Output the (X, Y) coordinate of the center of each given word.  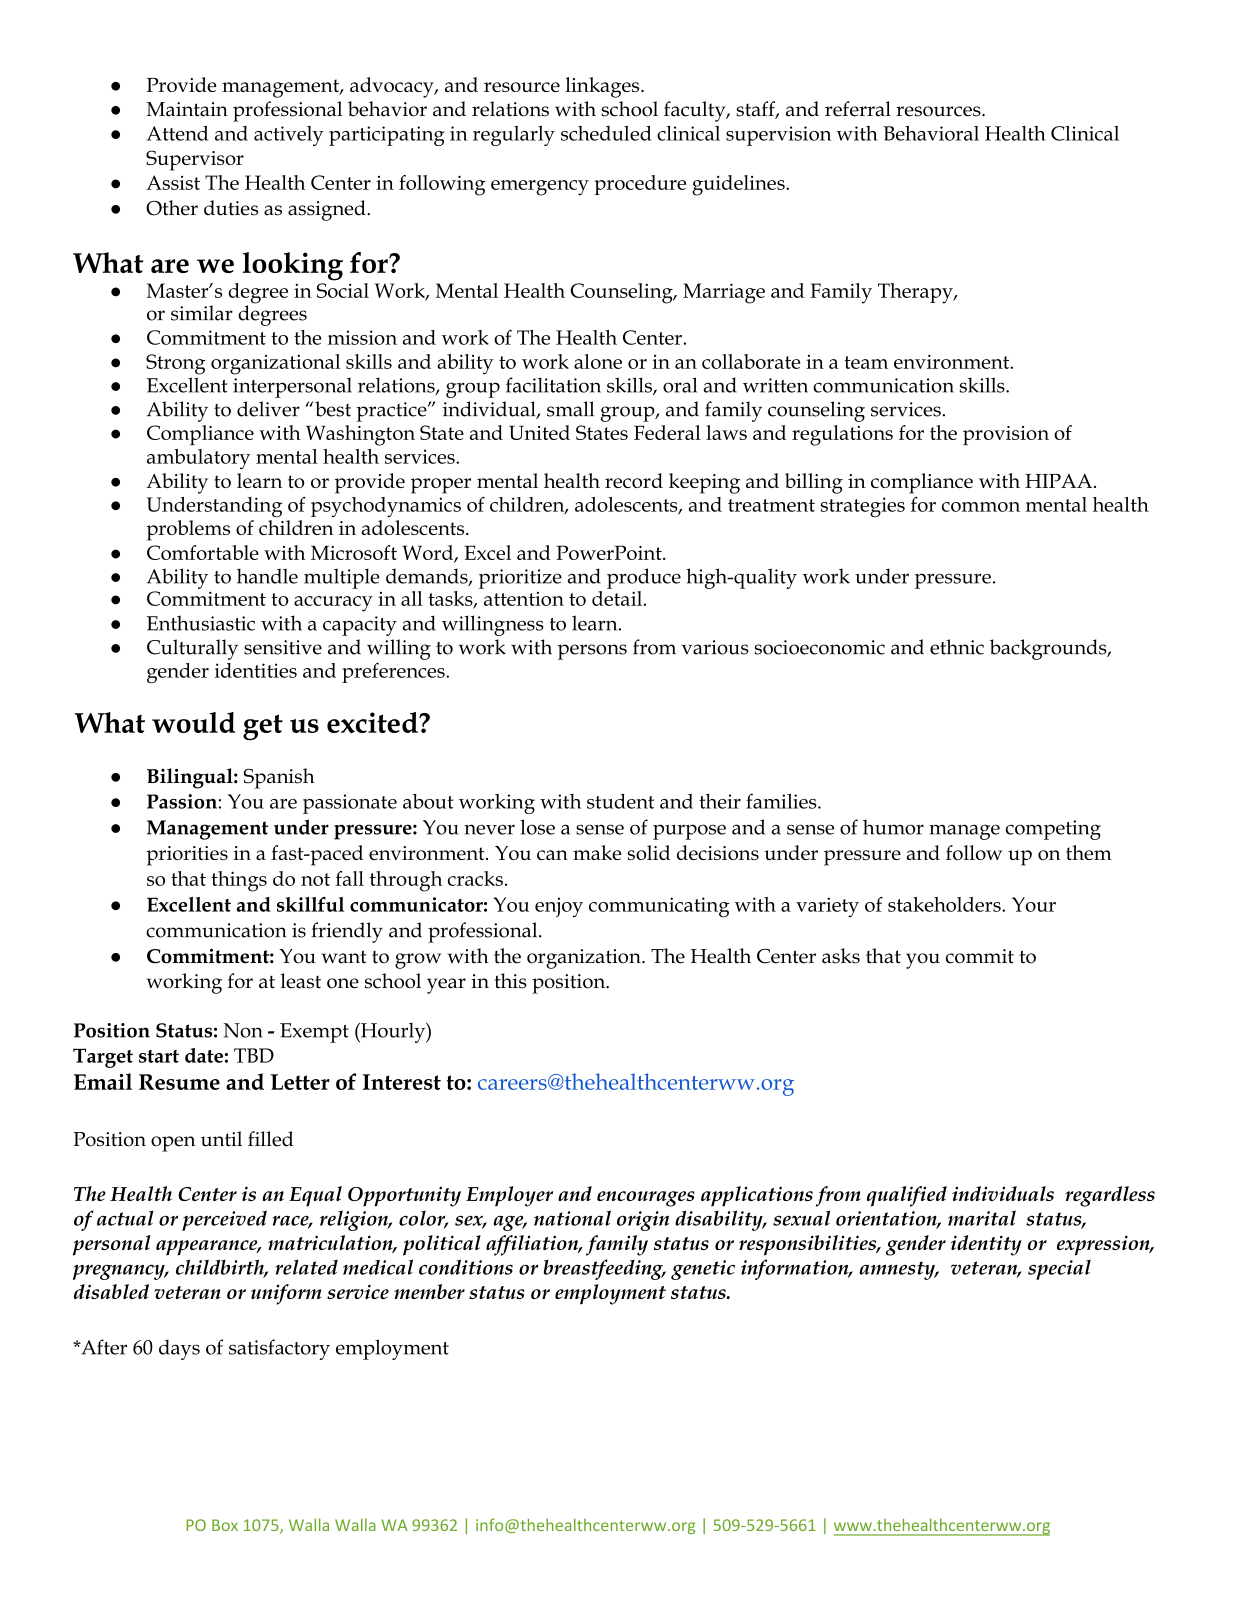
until (221, 1139)
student (620, 801)
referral (858, 109)
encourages (646, 1199)
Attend (177, 133)
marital (982, 1218)
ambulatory (198, 459)
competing (1053, 830)
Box (225, 1525)
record (634, 480)
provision (1006, 435)
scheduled (606, 133)
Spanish (279, 778)
